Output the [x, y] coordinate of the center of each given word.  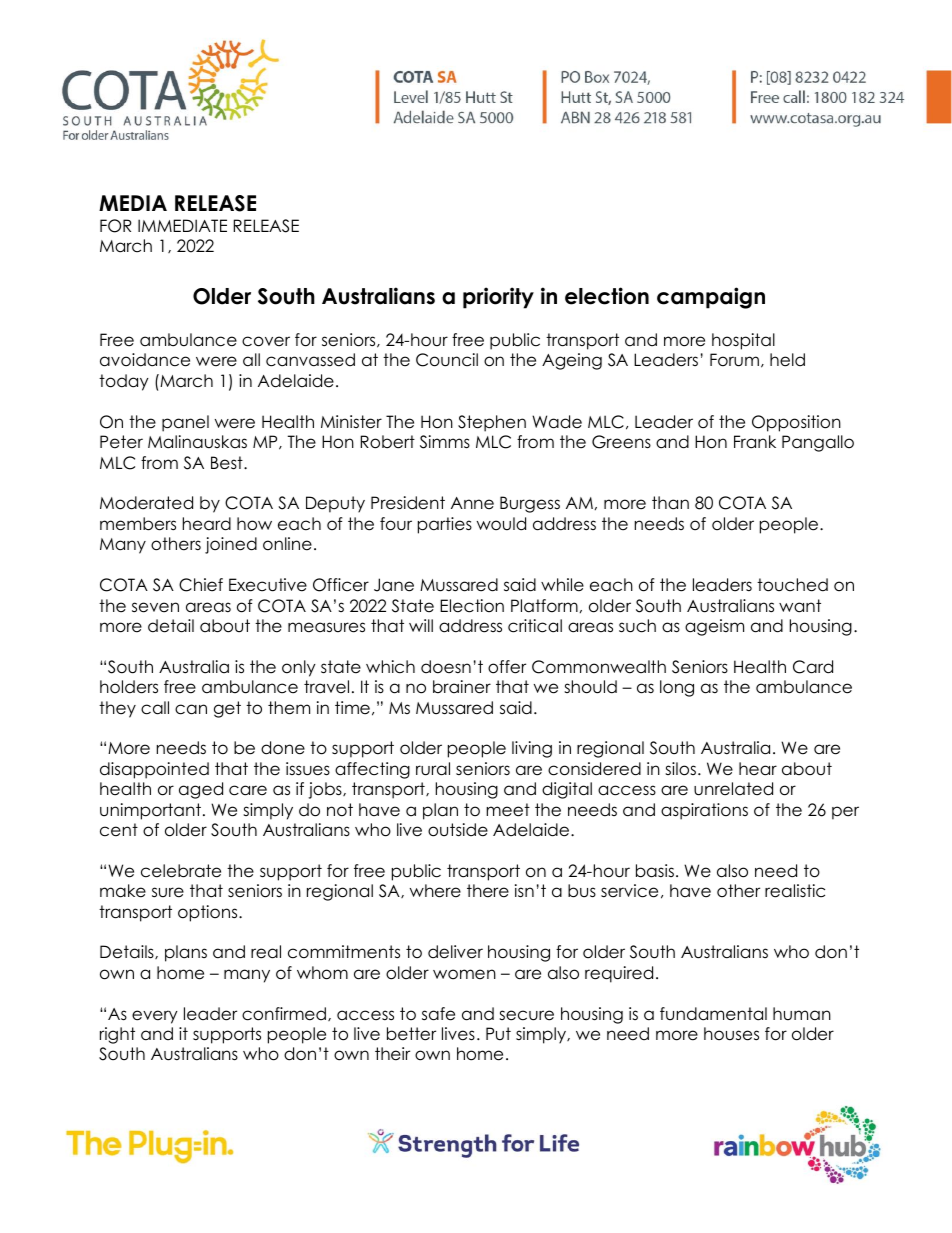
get [227, 709]
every [155, 1017]
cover [266, 341]
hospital [743, 341]
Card [813, 667]
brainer [462, 687]
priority [498, 298]
